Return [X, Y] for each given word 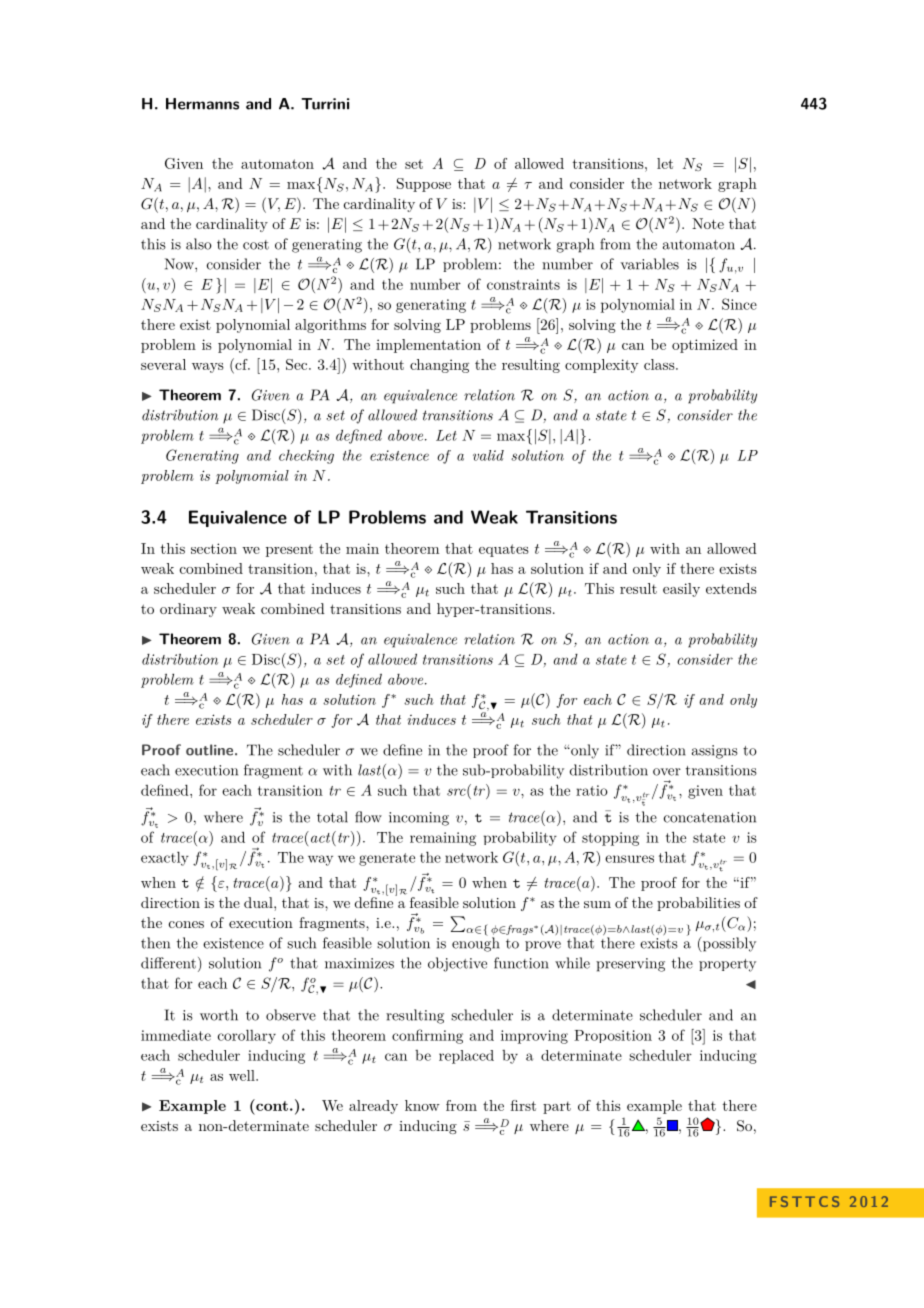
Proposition [613, 1036]
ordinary [188, 610]
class [659, 364]
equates [504, 550]
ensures [629, 859]
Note [708, 223]
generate [387, 859]
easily [681, 590]
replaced [466, 1057]
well [243, 1075]
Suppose [424, 185]
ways [208, 368]
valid [488, 455]
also [199, 244]
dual [259, 902]
